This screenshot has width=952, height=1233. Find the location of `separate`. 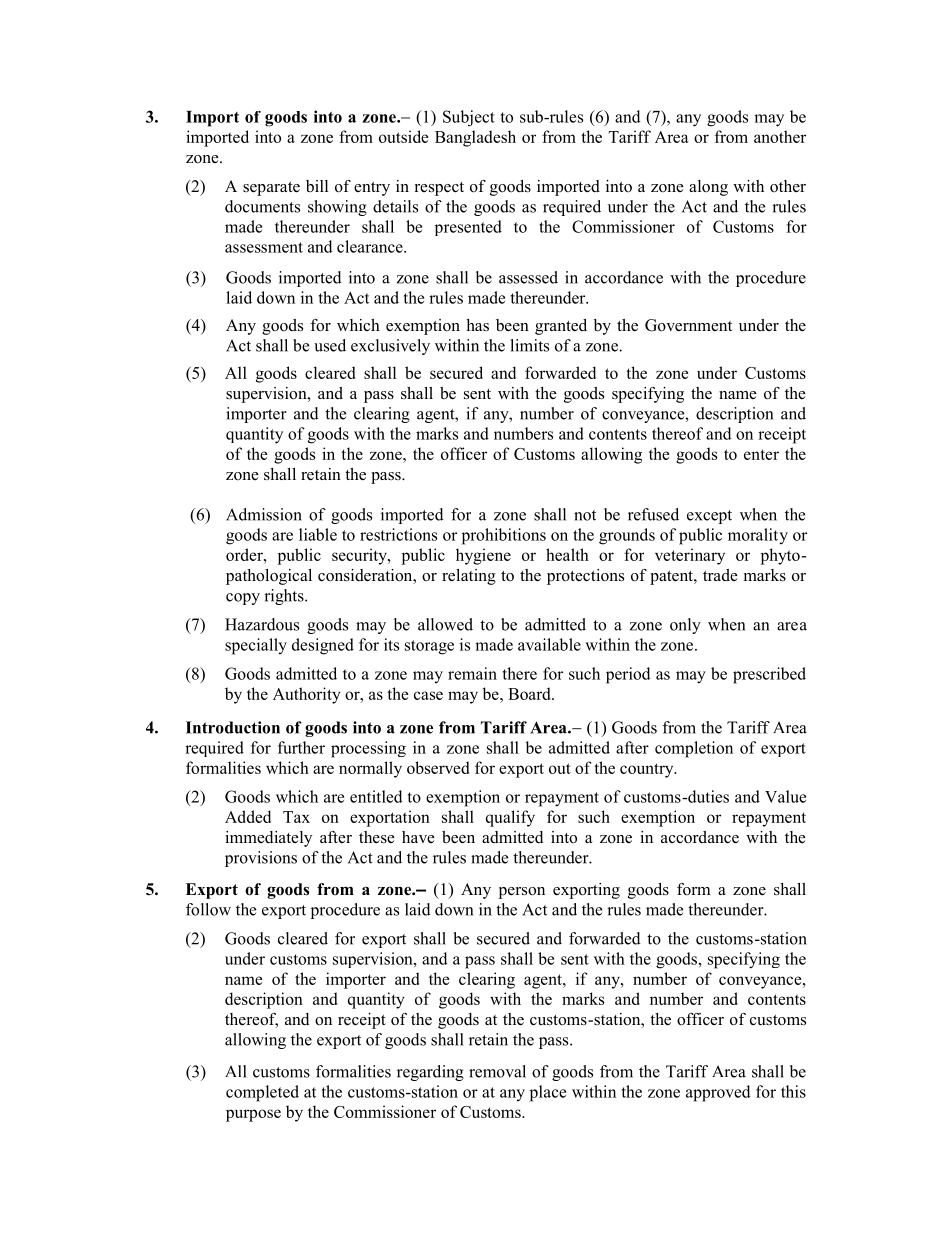

separate is located at coordinates (271, 189).
